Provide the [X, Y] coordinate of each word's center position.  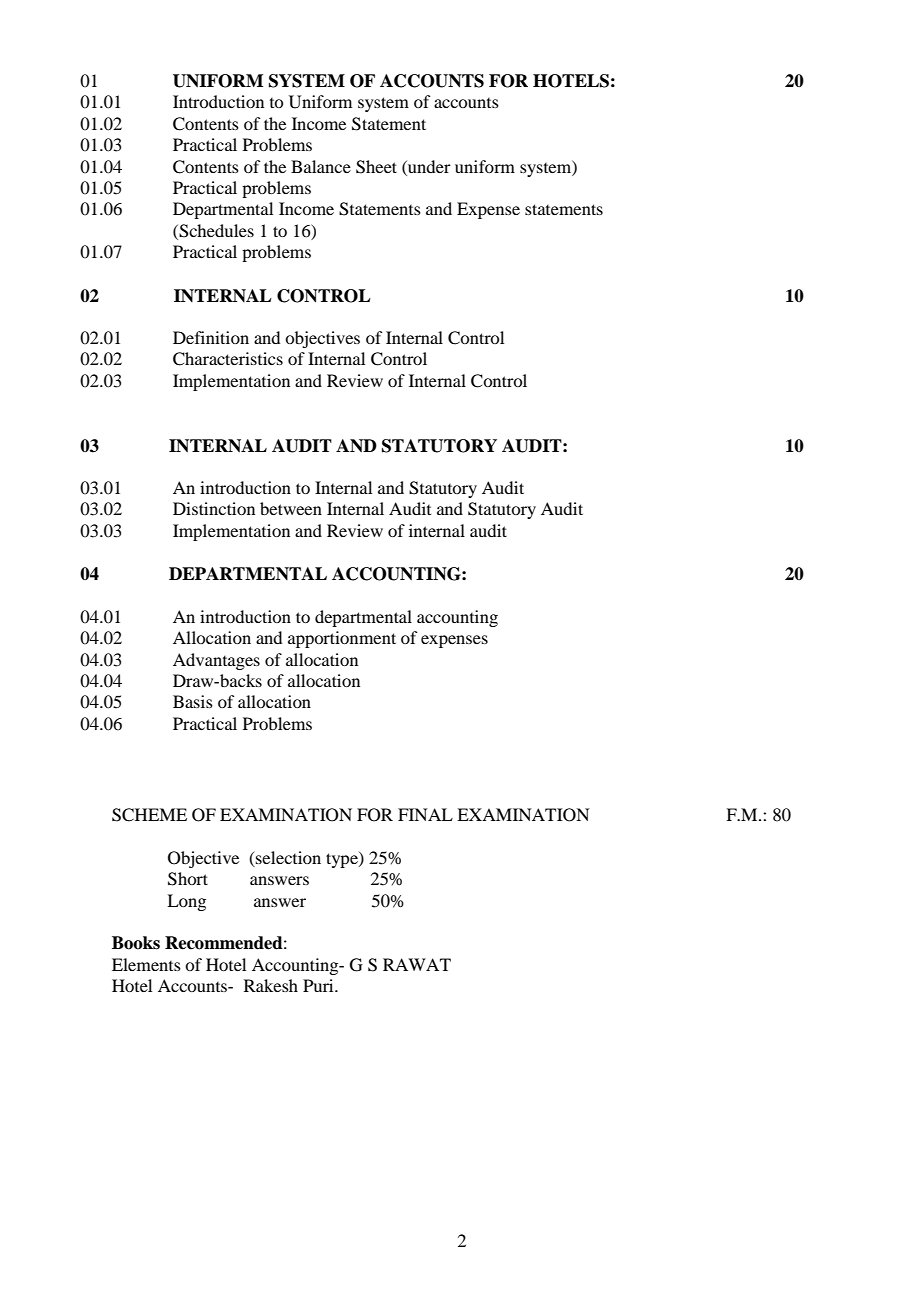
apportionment [342, 639]
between [291, 508]
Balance [321, 166]
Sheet [376, 167]
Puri [319, 985]
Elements [146, 964]
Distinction [214, 508]
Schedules [215, 232]
